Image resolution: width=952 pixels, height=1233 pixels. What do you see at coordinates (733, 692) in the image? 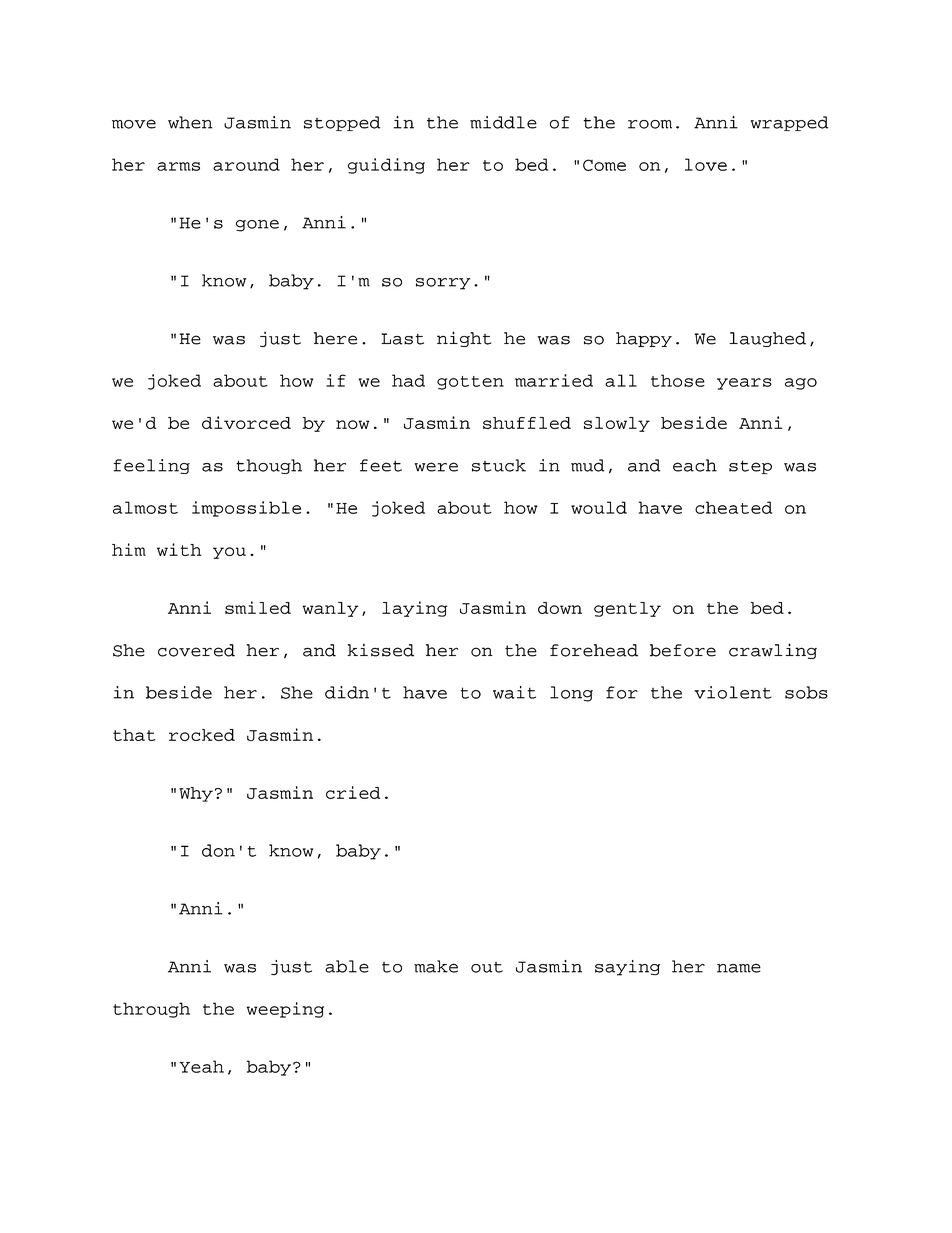
I see `violent` at bounding box center [733, 692].
